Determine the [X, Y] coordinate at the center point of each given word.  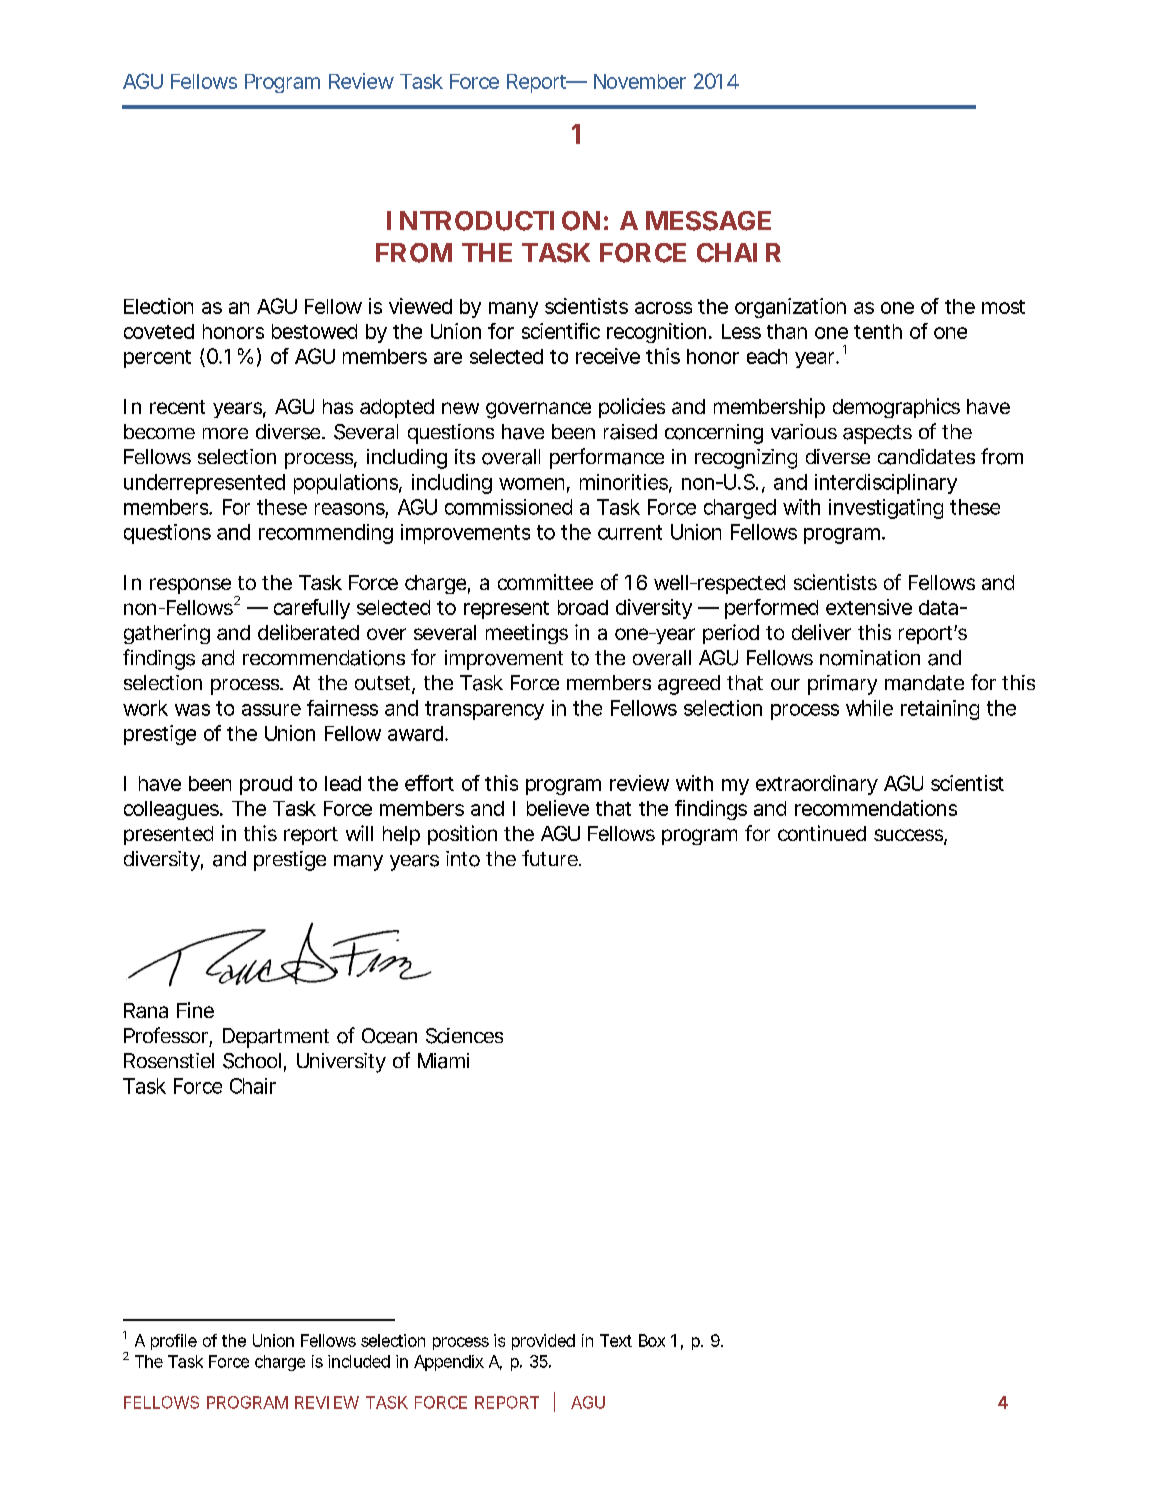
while [869, 708]
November [640, 81]
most [1003, 307]
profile [174, 1342]
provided [543, 1342]
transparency [484, 710]
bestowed [314, 331]
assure [271, 710]
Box [652, 1340]
